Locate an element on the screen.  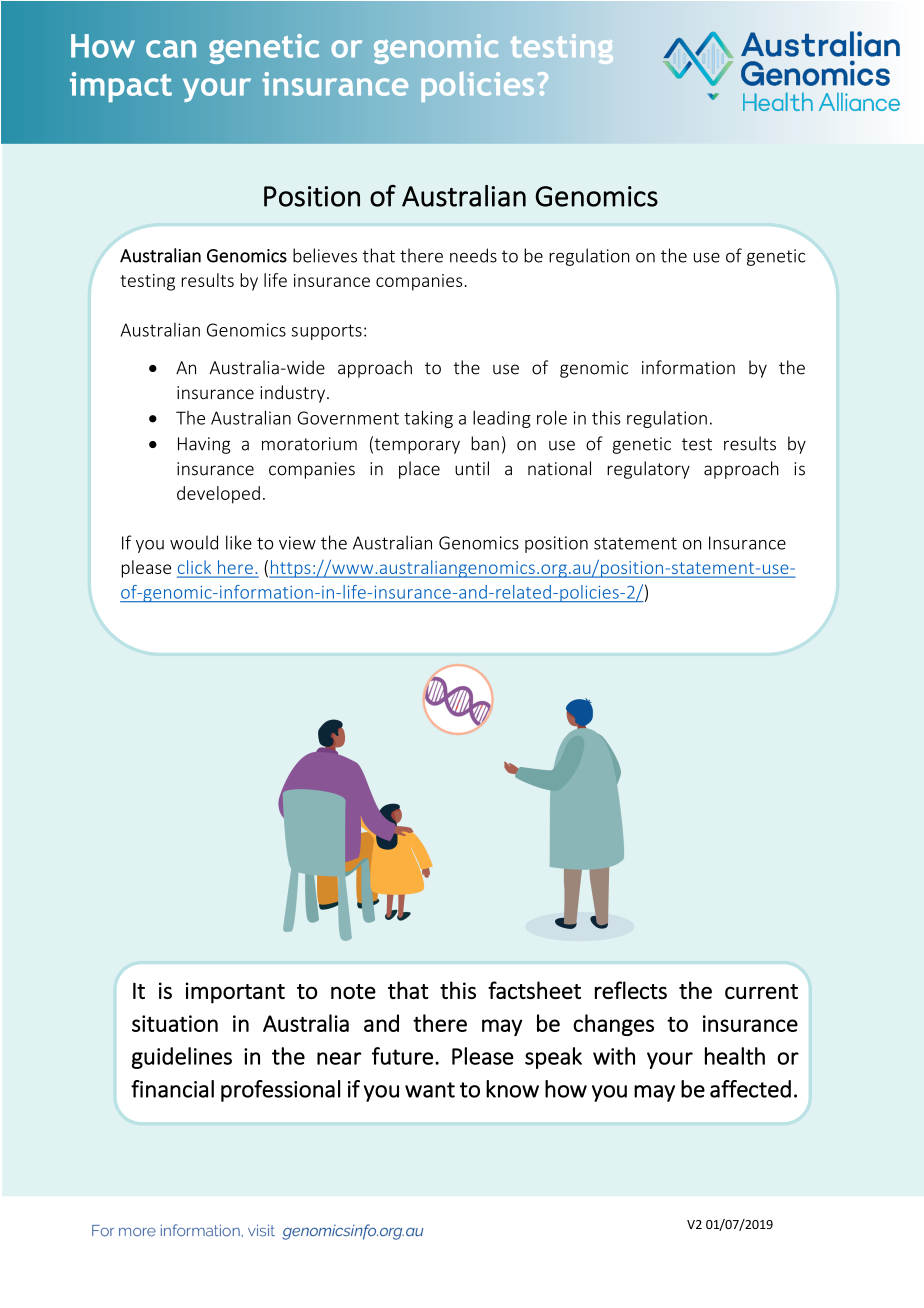
believes is located at coordinates (325, 255).
